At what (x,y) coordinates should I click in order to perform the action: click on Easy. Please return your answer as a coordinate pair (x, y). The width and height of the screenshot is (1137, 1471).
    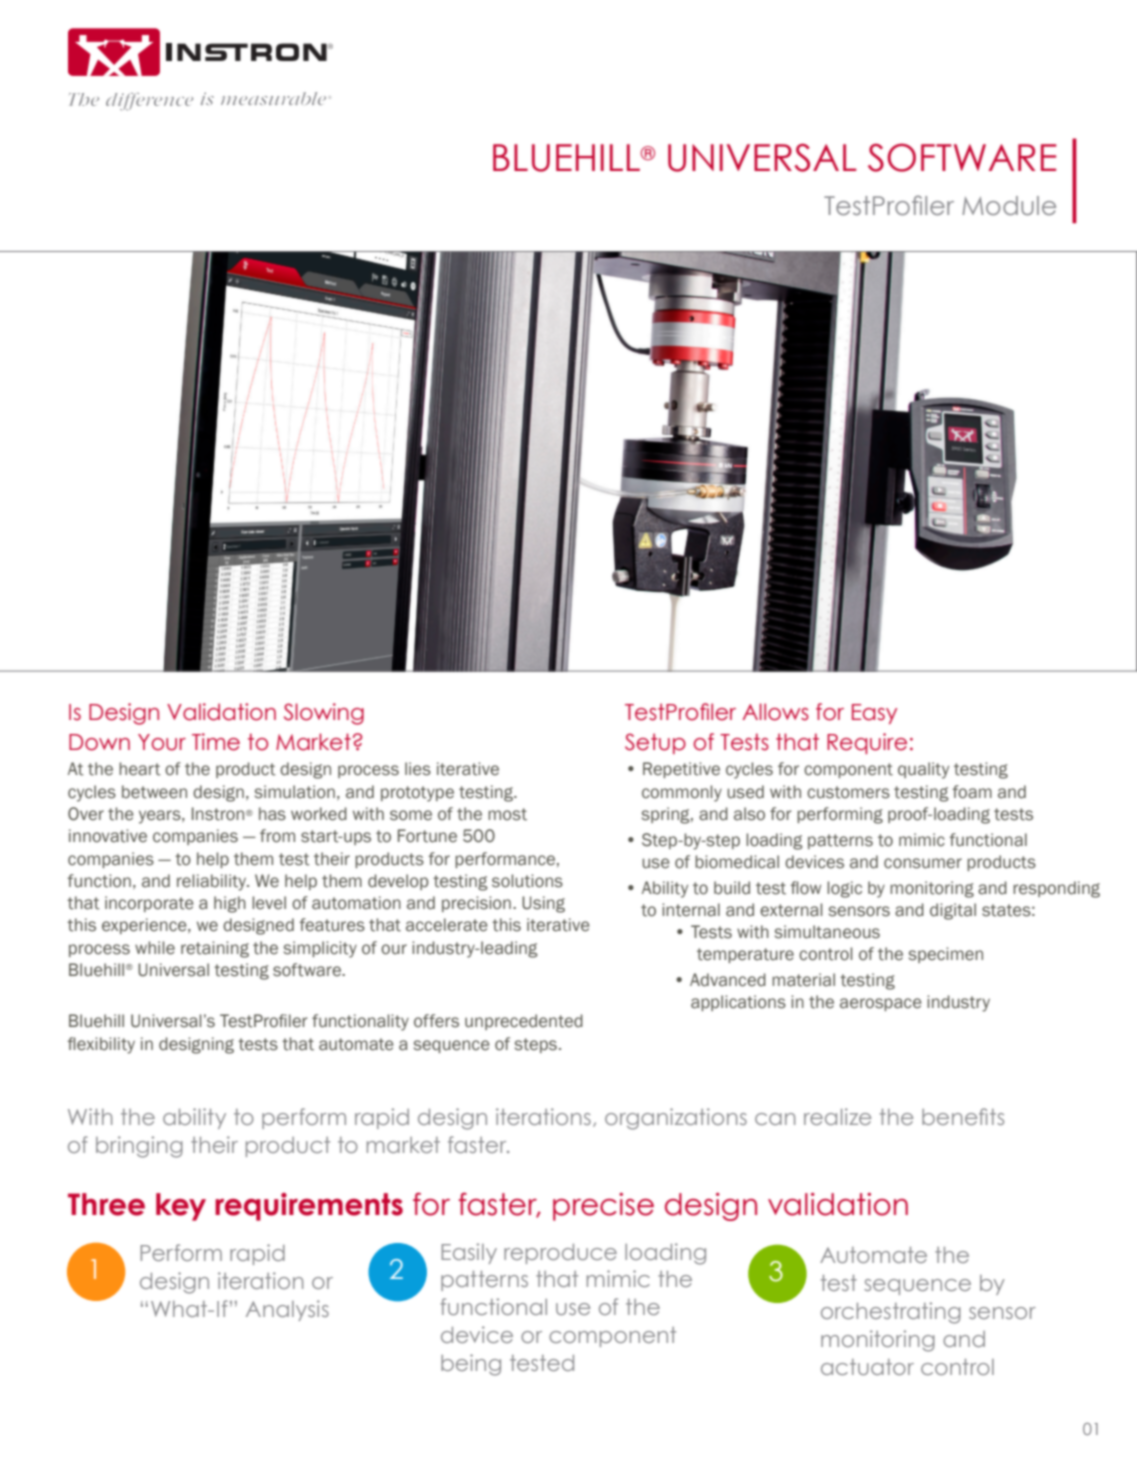
    Looking at the image, I should click on (874, 714).
